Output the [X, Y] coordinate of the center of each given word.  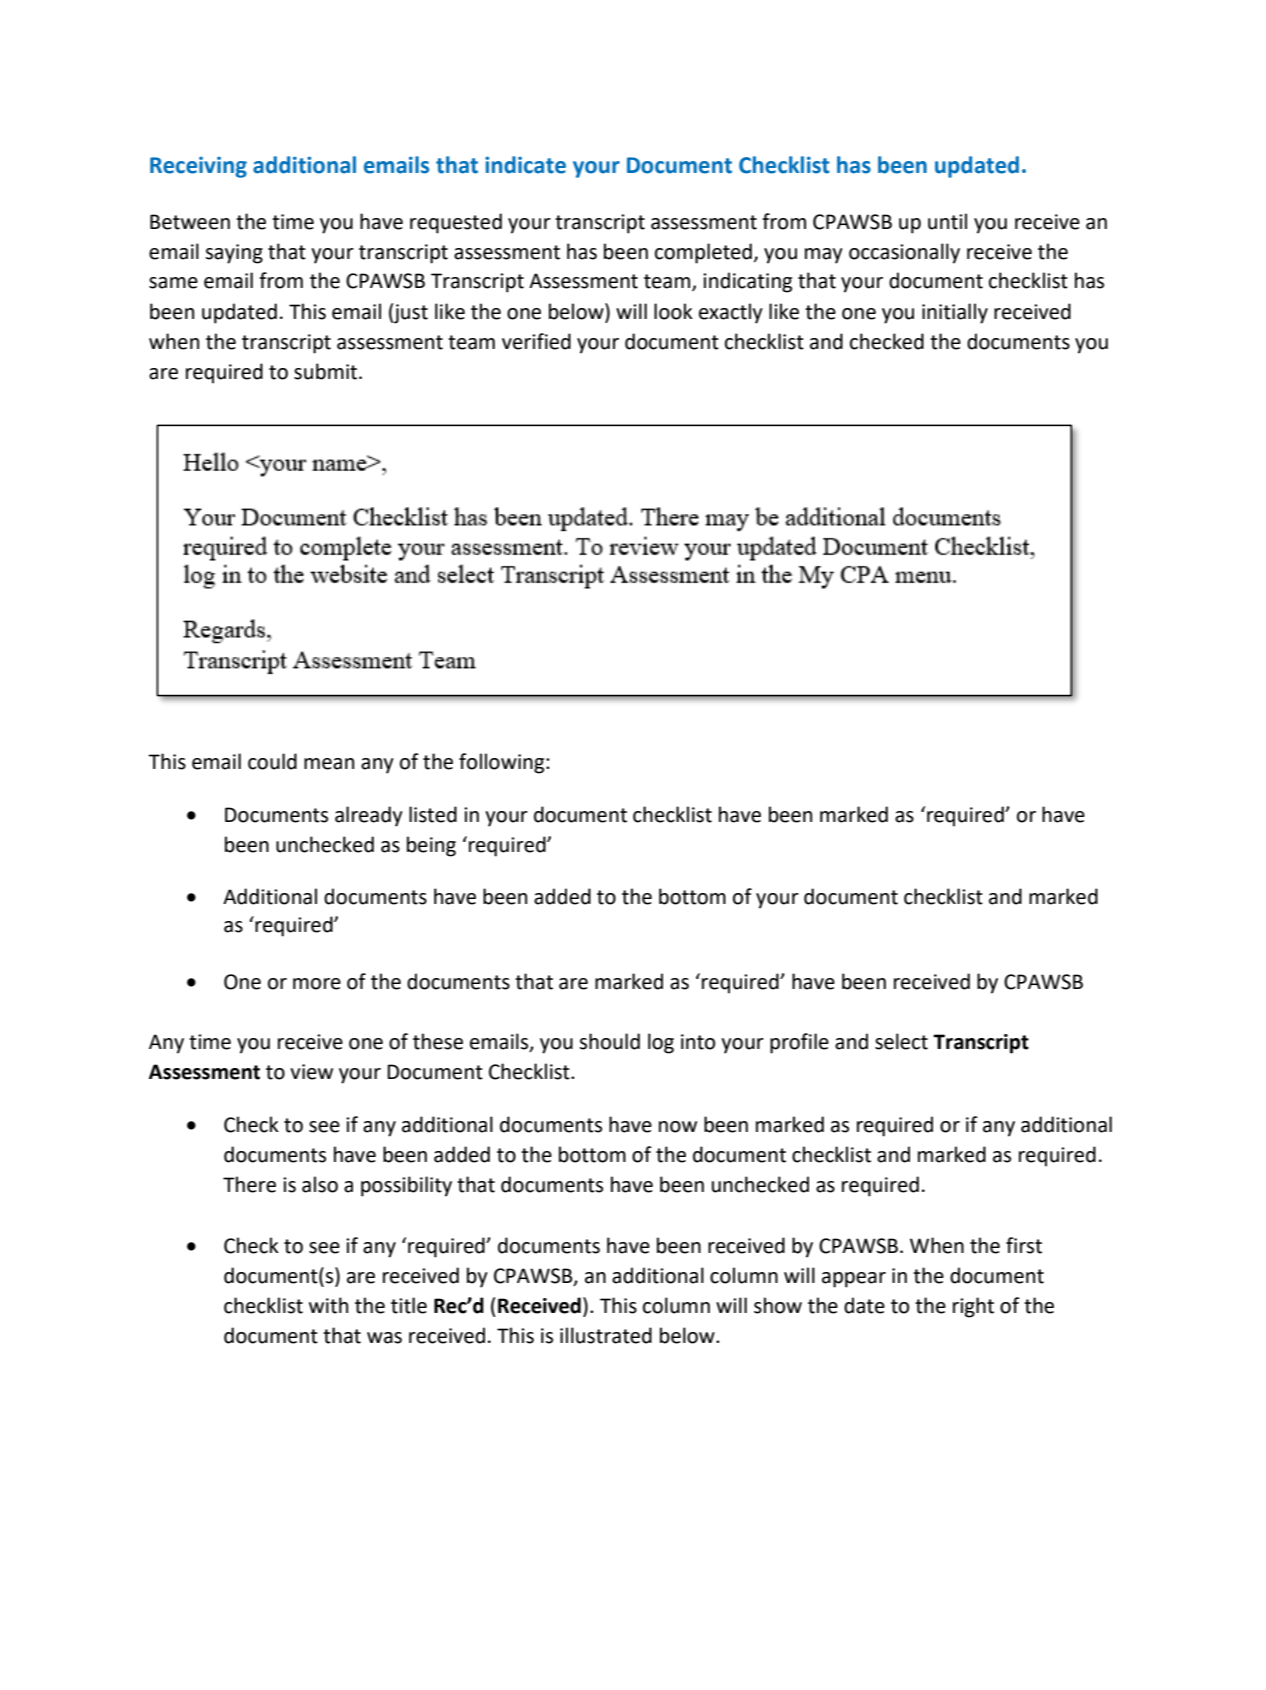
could [272, 761]
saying [234, 254]
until [947, 221]
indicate [525, 165]
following [503, 763]
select [901, 1041]
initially [955, 313]
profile [799, 1043]
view [311, 1072]
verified [536, 341]
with [328, 1305]
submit [327, 371]
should [609, 1041]
